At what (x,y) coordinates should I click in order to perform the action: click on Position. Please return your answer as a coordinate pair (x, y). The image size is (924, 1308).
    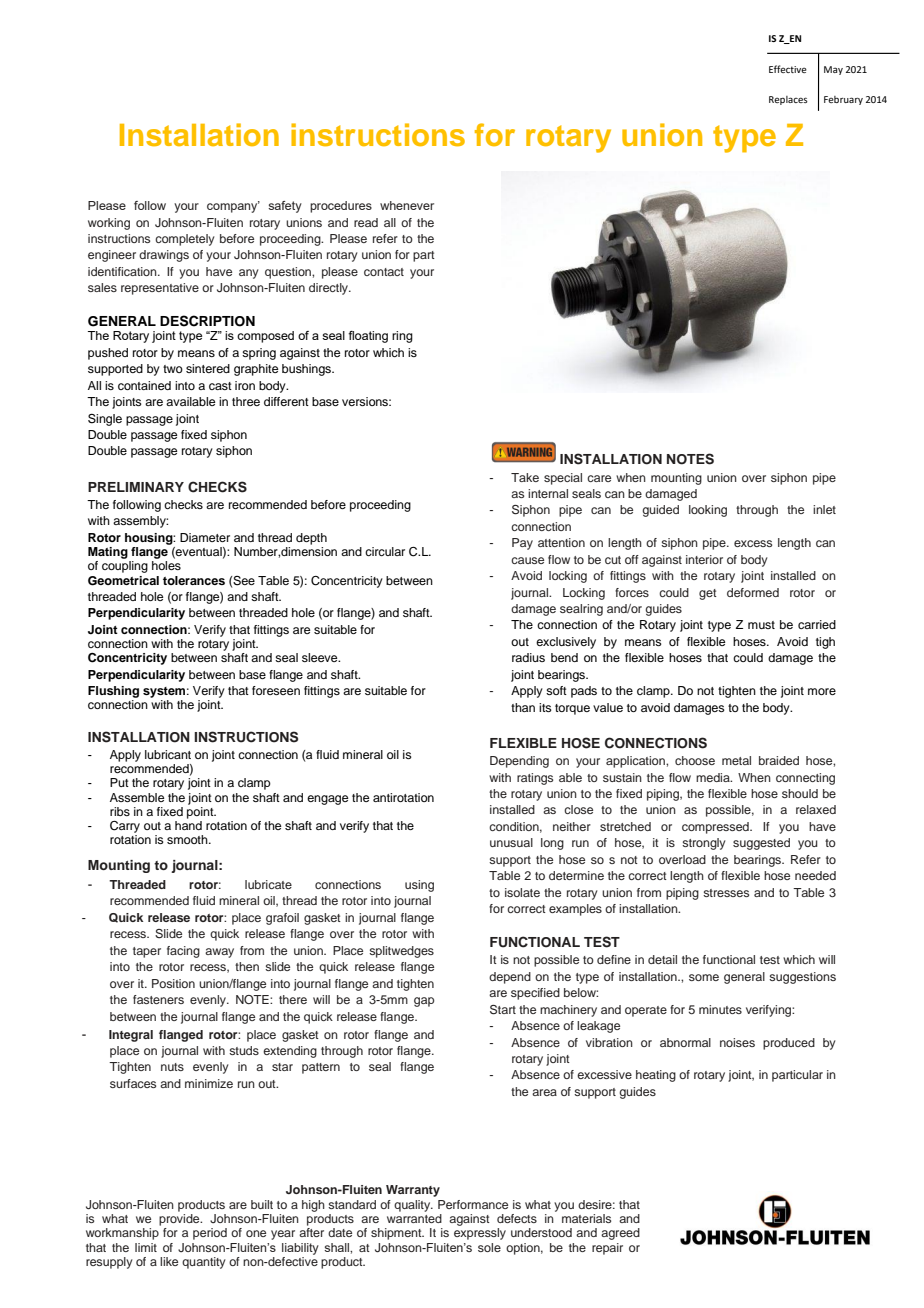
    Looking at the image, I should click on (173, 983).
